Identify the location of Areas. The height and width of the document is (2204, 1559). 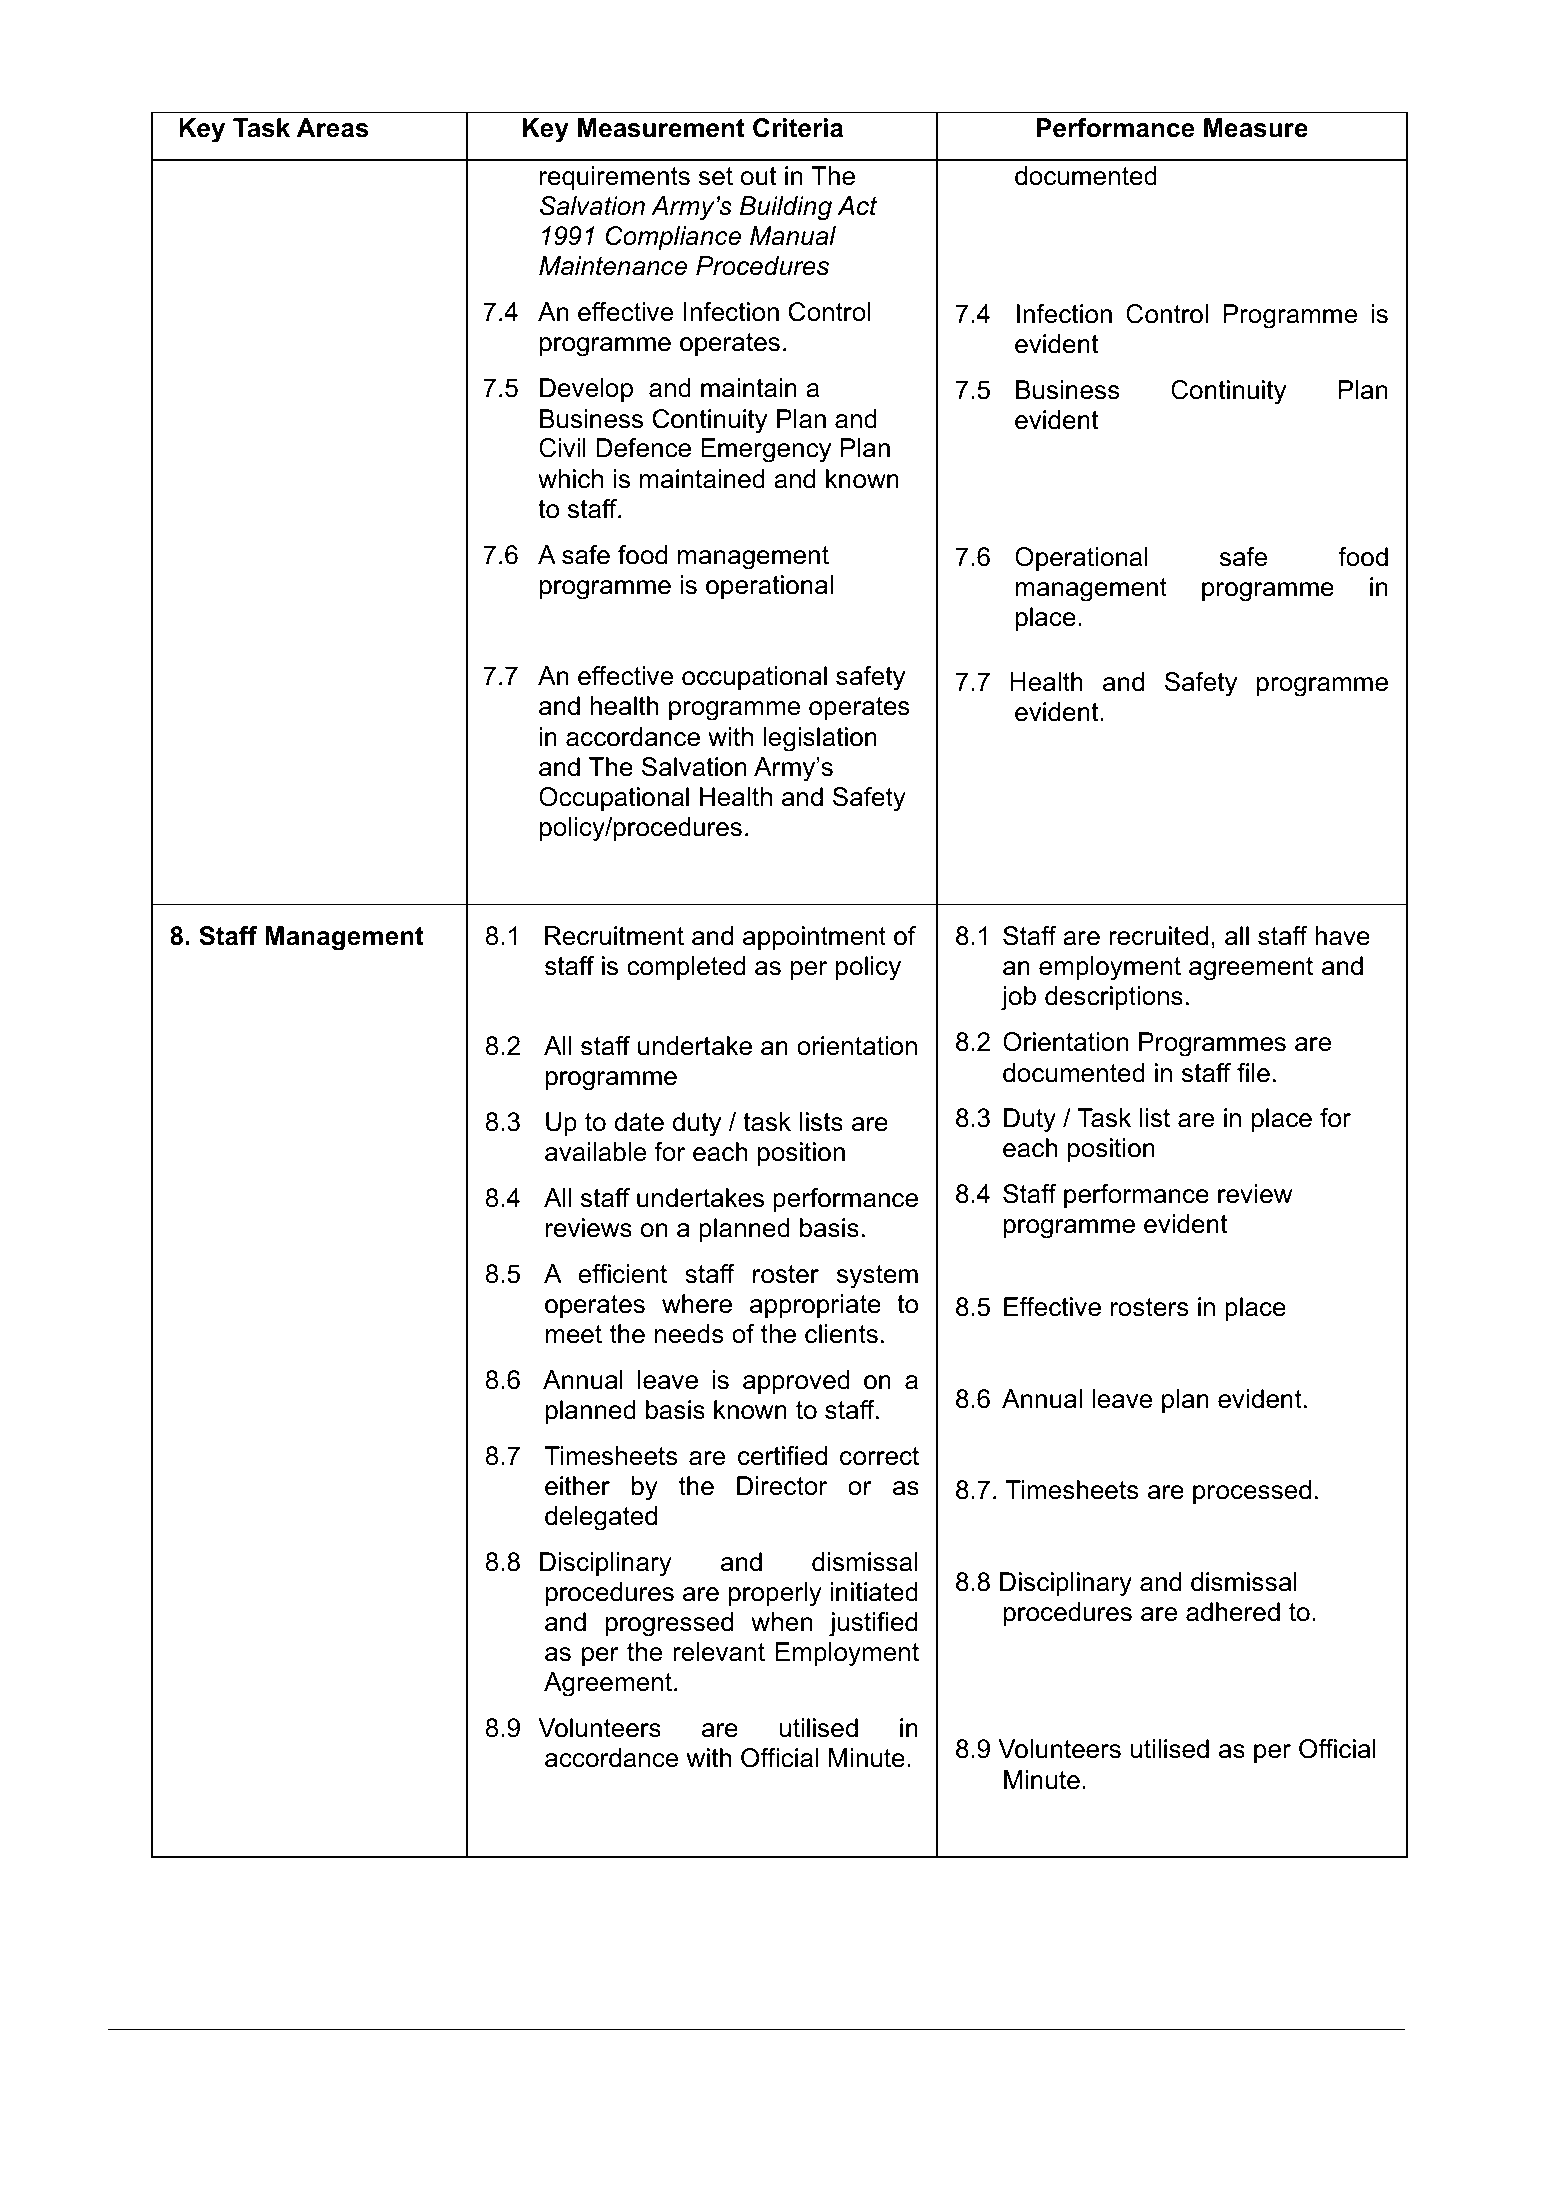
(333, 128).
